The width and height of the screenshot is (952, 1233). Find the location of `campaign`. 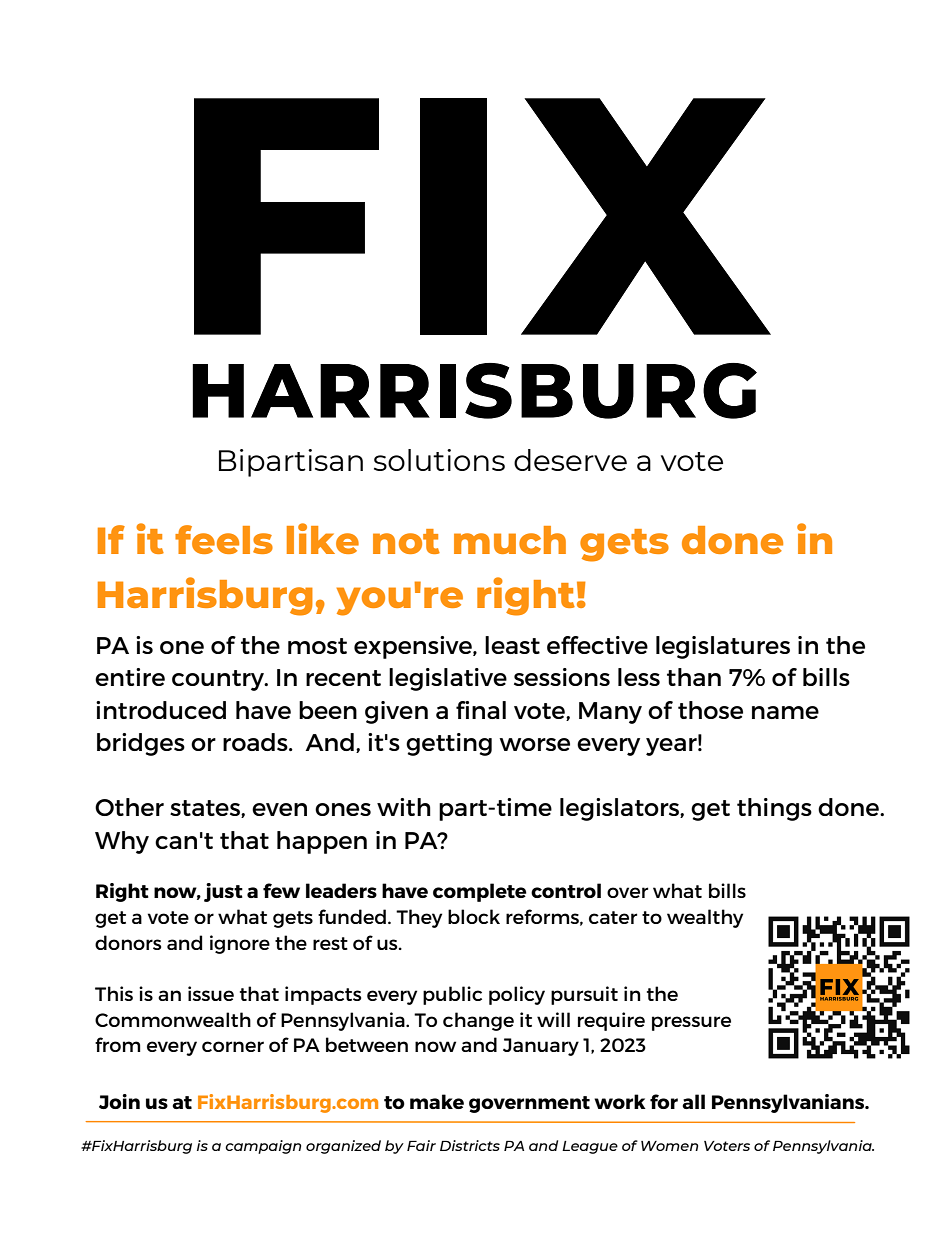

campaign is located at coordinates (263, 1147).
